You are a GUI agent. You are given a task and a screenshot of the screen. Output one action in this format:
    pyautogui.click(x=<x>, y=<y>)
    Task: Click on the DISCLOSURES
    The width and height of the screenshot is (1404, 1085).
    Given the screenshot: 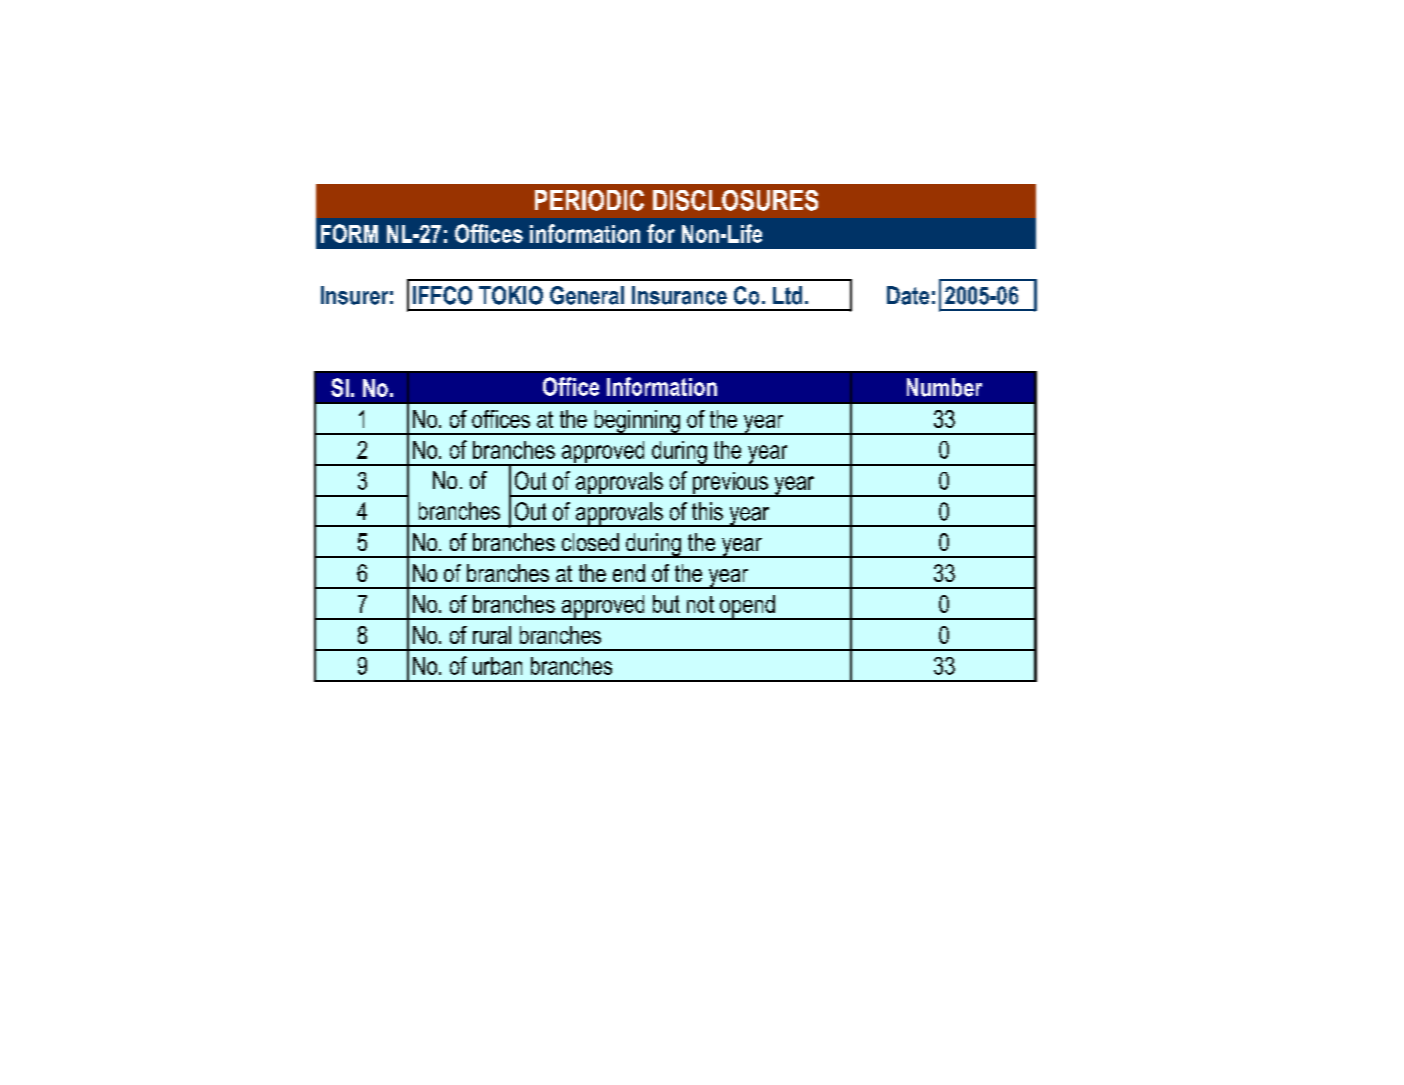 What is the action you would take?
    pyautogui.click(x=735, y=200)
